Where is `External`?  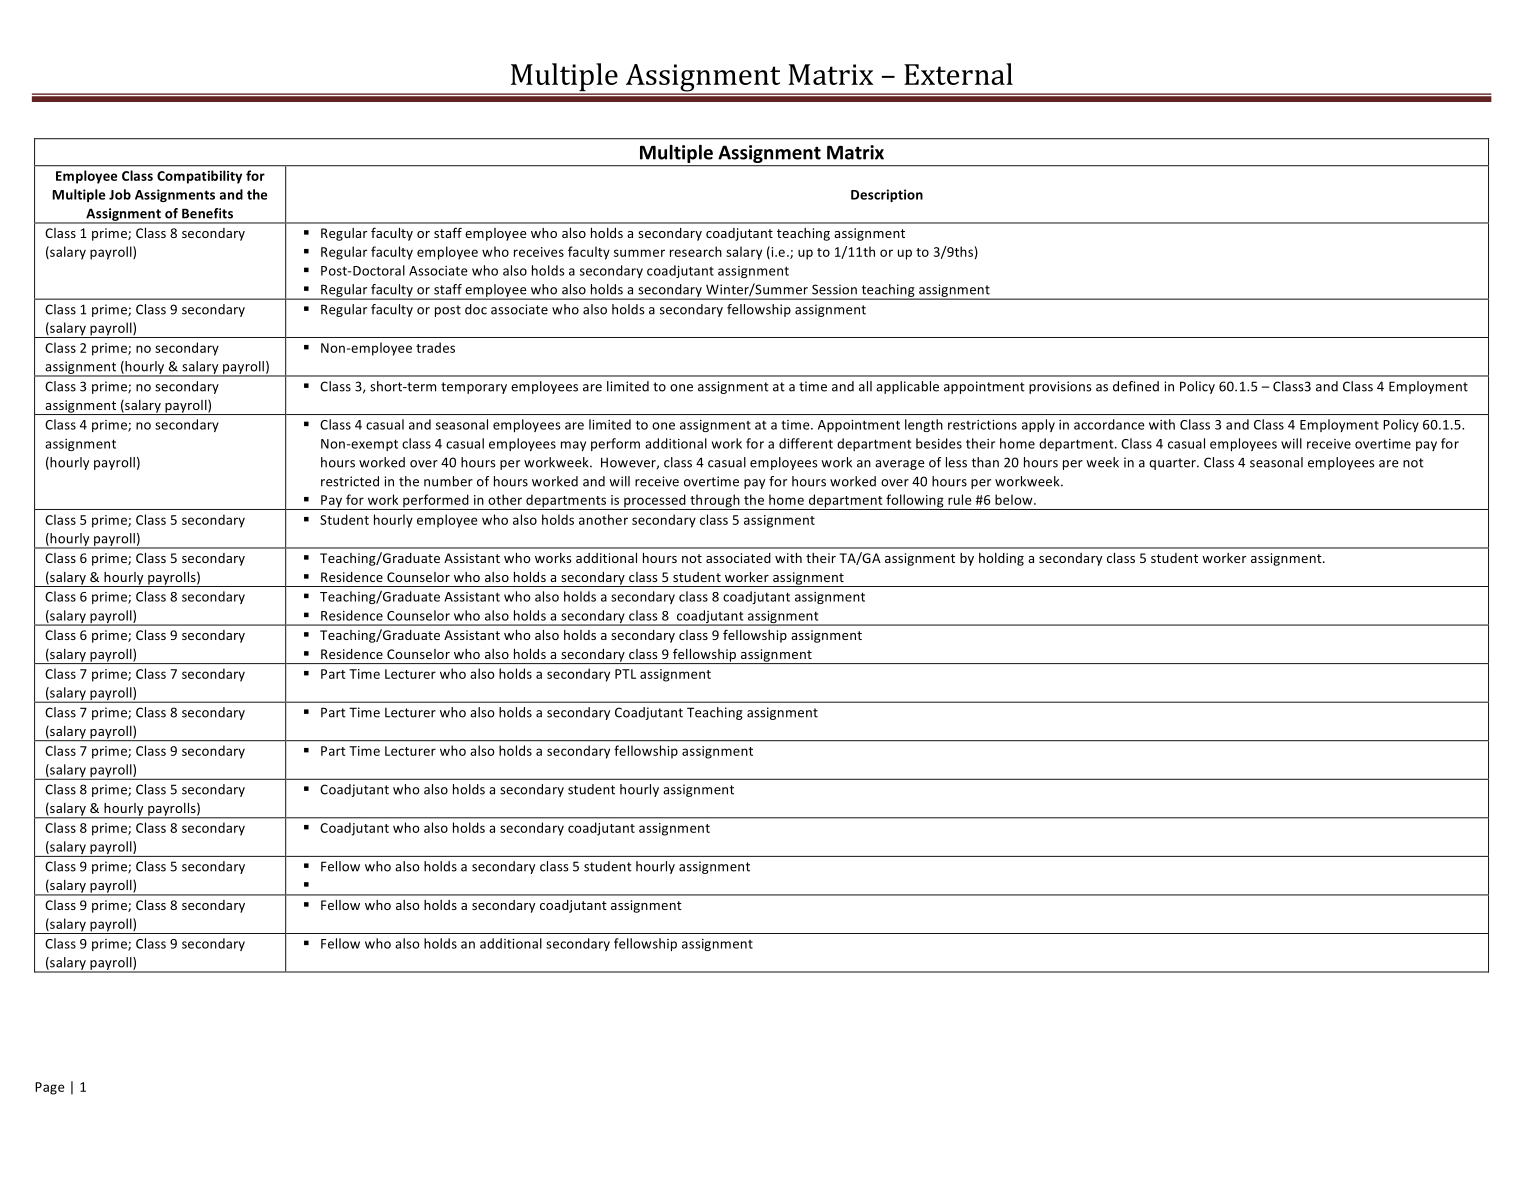 External is located at coordinates (958, 74).
